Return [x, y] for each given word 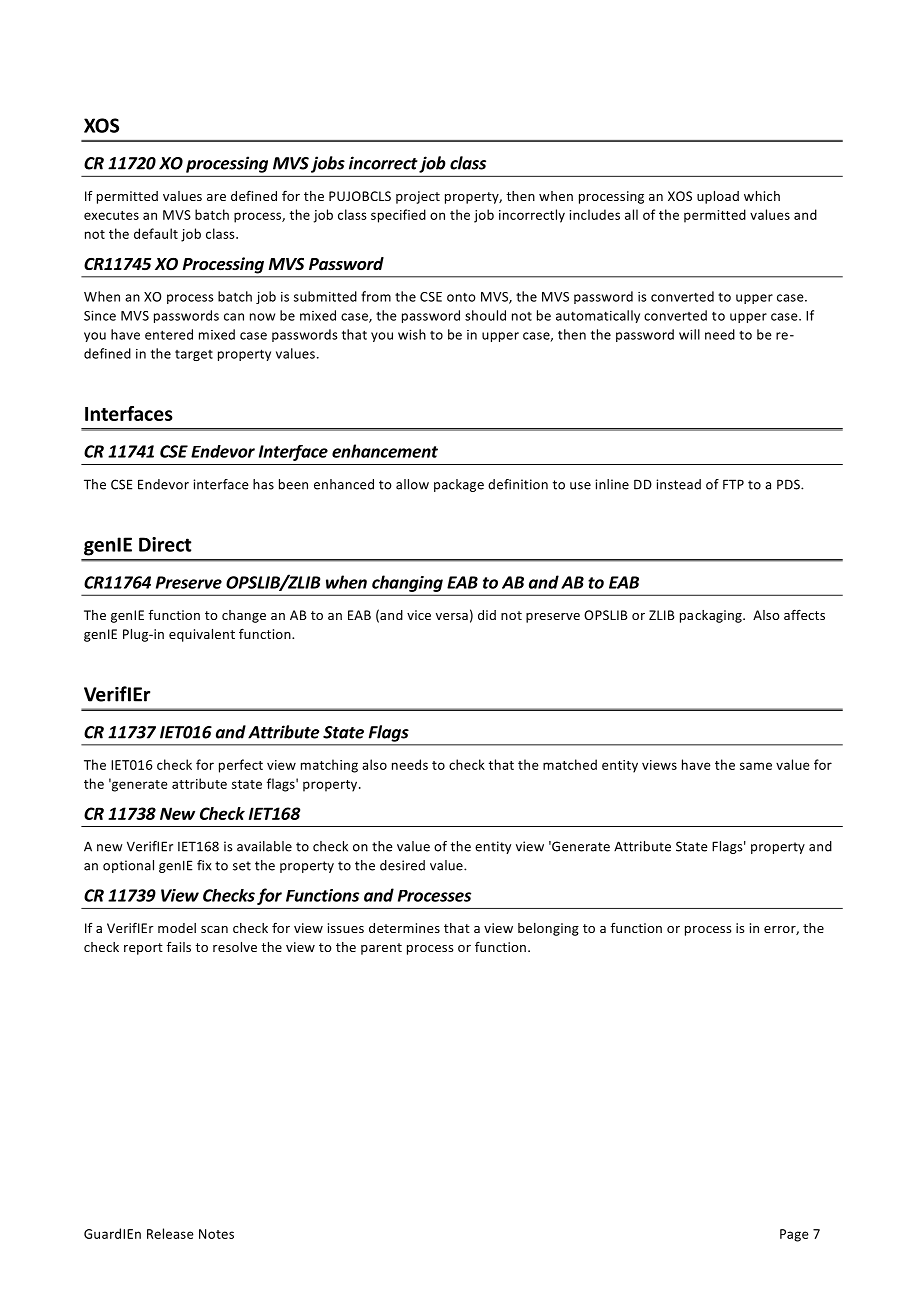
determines [404, 928]
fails [179, 947]
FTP [733, 484]
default [156, 233]
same [756, 766]
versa [452, 616]
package [459, 485]
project [418, 197]
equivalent [202, 635]
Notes [216, 1234]
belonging [548, 929]
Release [170, 1233]
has [263, 484]
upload [718, 197]
